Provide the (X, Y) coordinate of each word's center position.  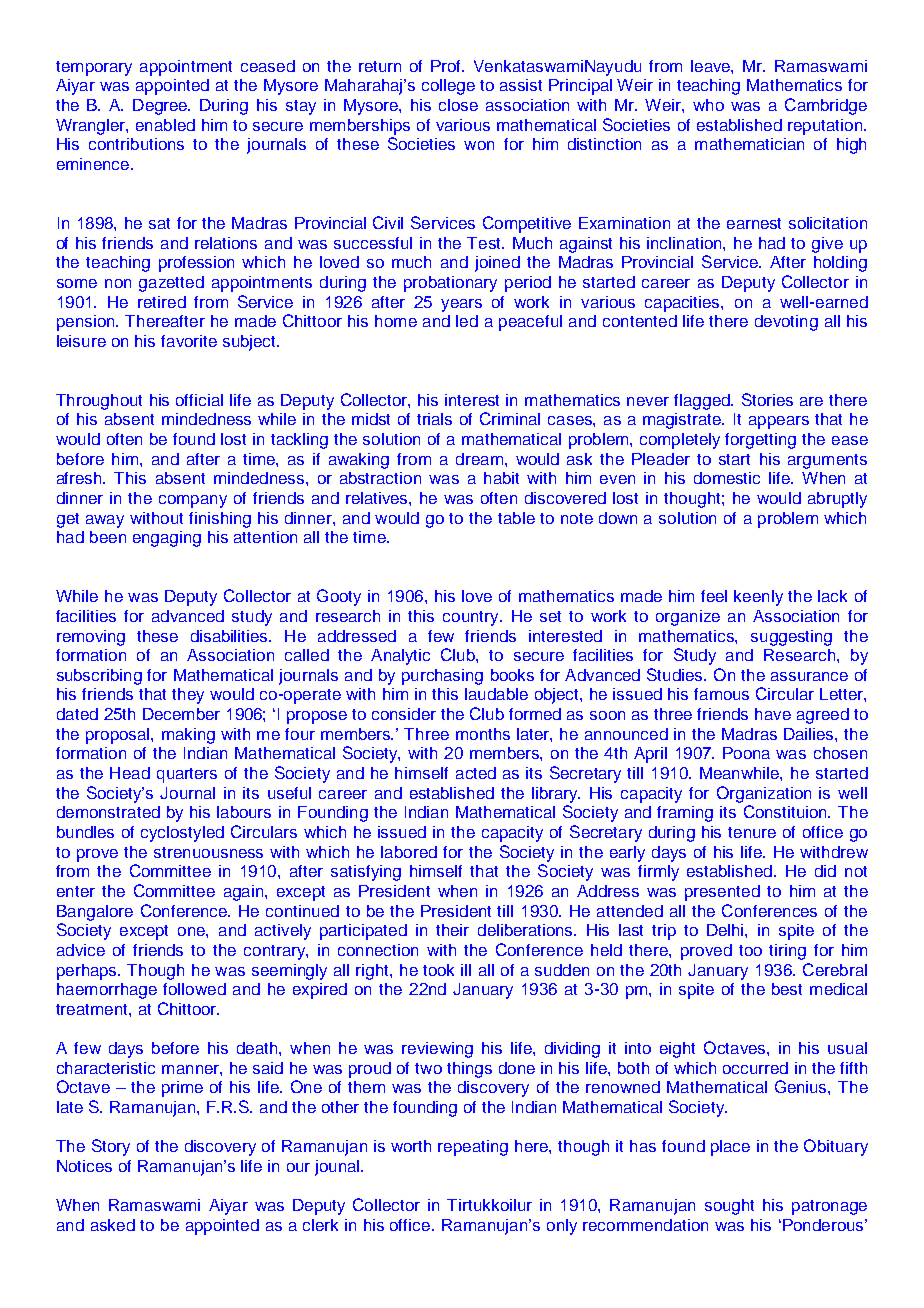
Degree (161, 107)
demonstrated (108, 812)
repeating (473, 1148)
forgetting (760, 441)
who (708, 105)
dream (479, 459)
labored (409, 852)
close (458, 105)
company (193, 501)
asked (113, 1225)
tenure (752, 832)
